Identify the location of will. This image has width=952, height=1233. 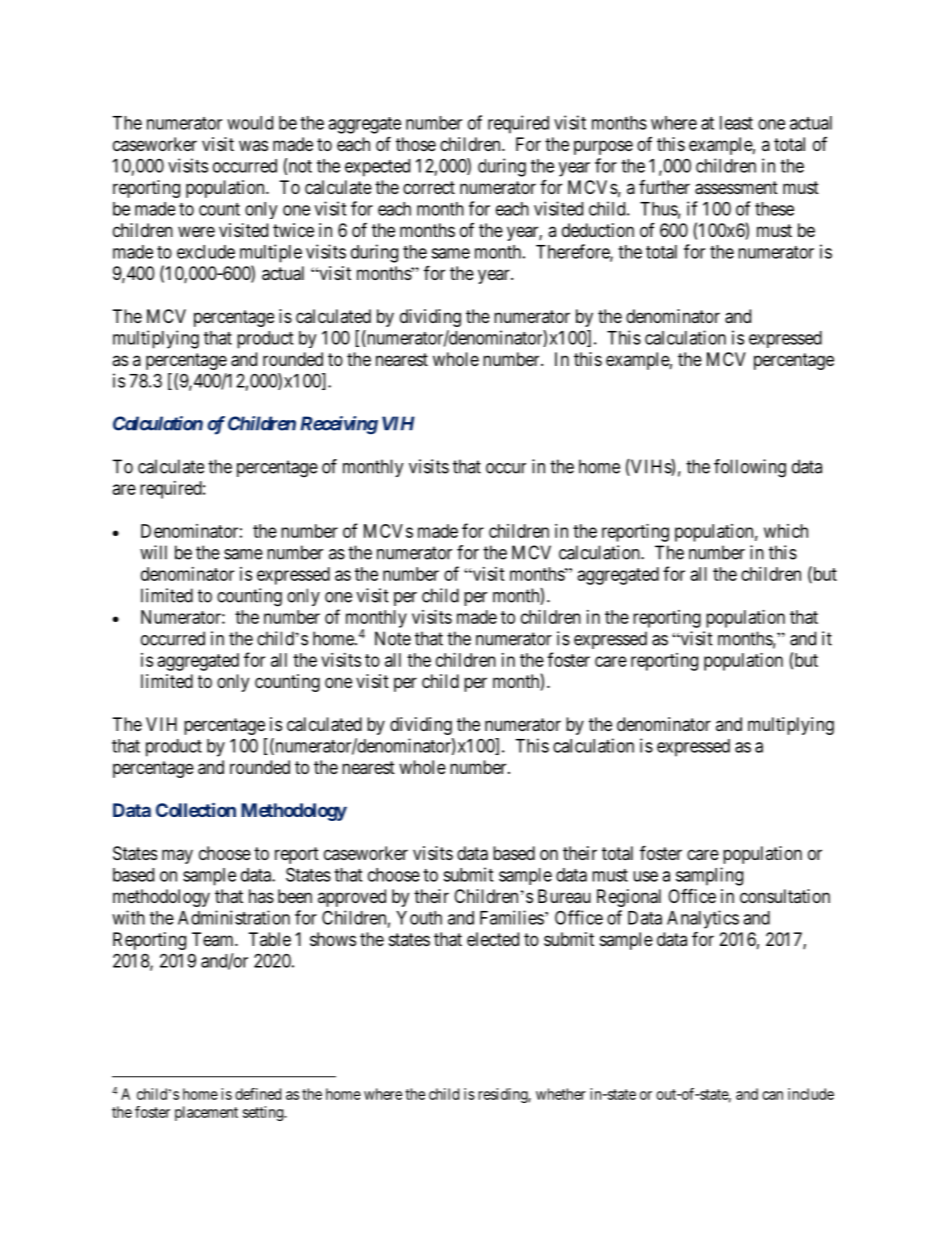
(153, 552).
